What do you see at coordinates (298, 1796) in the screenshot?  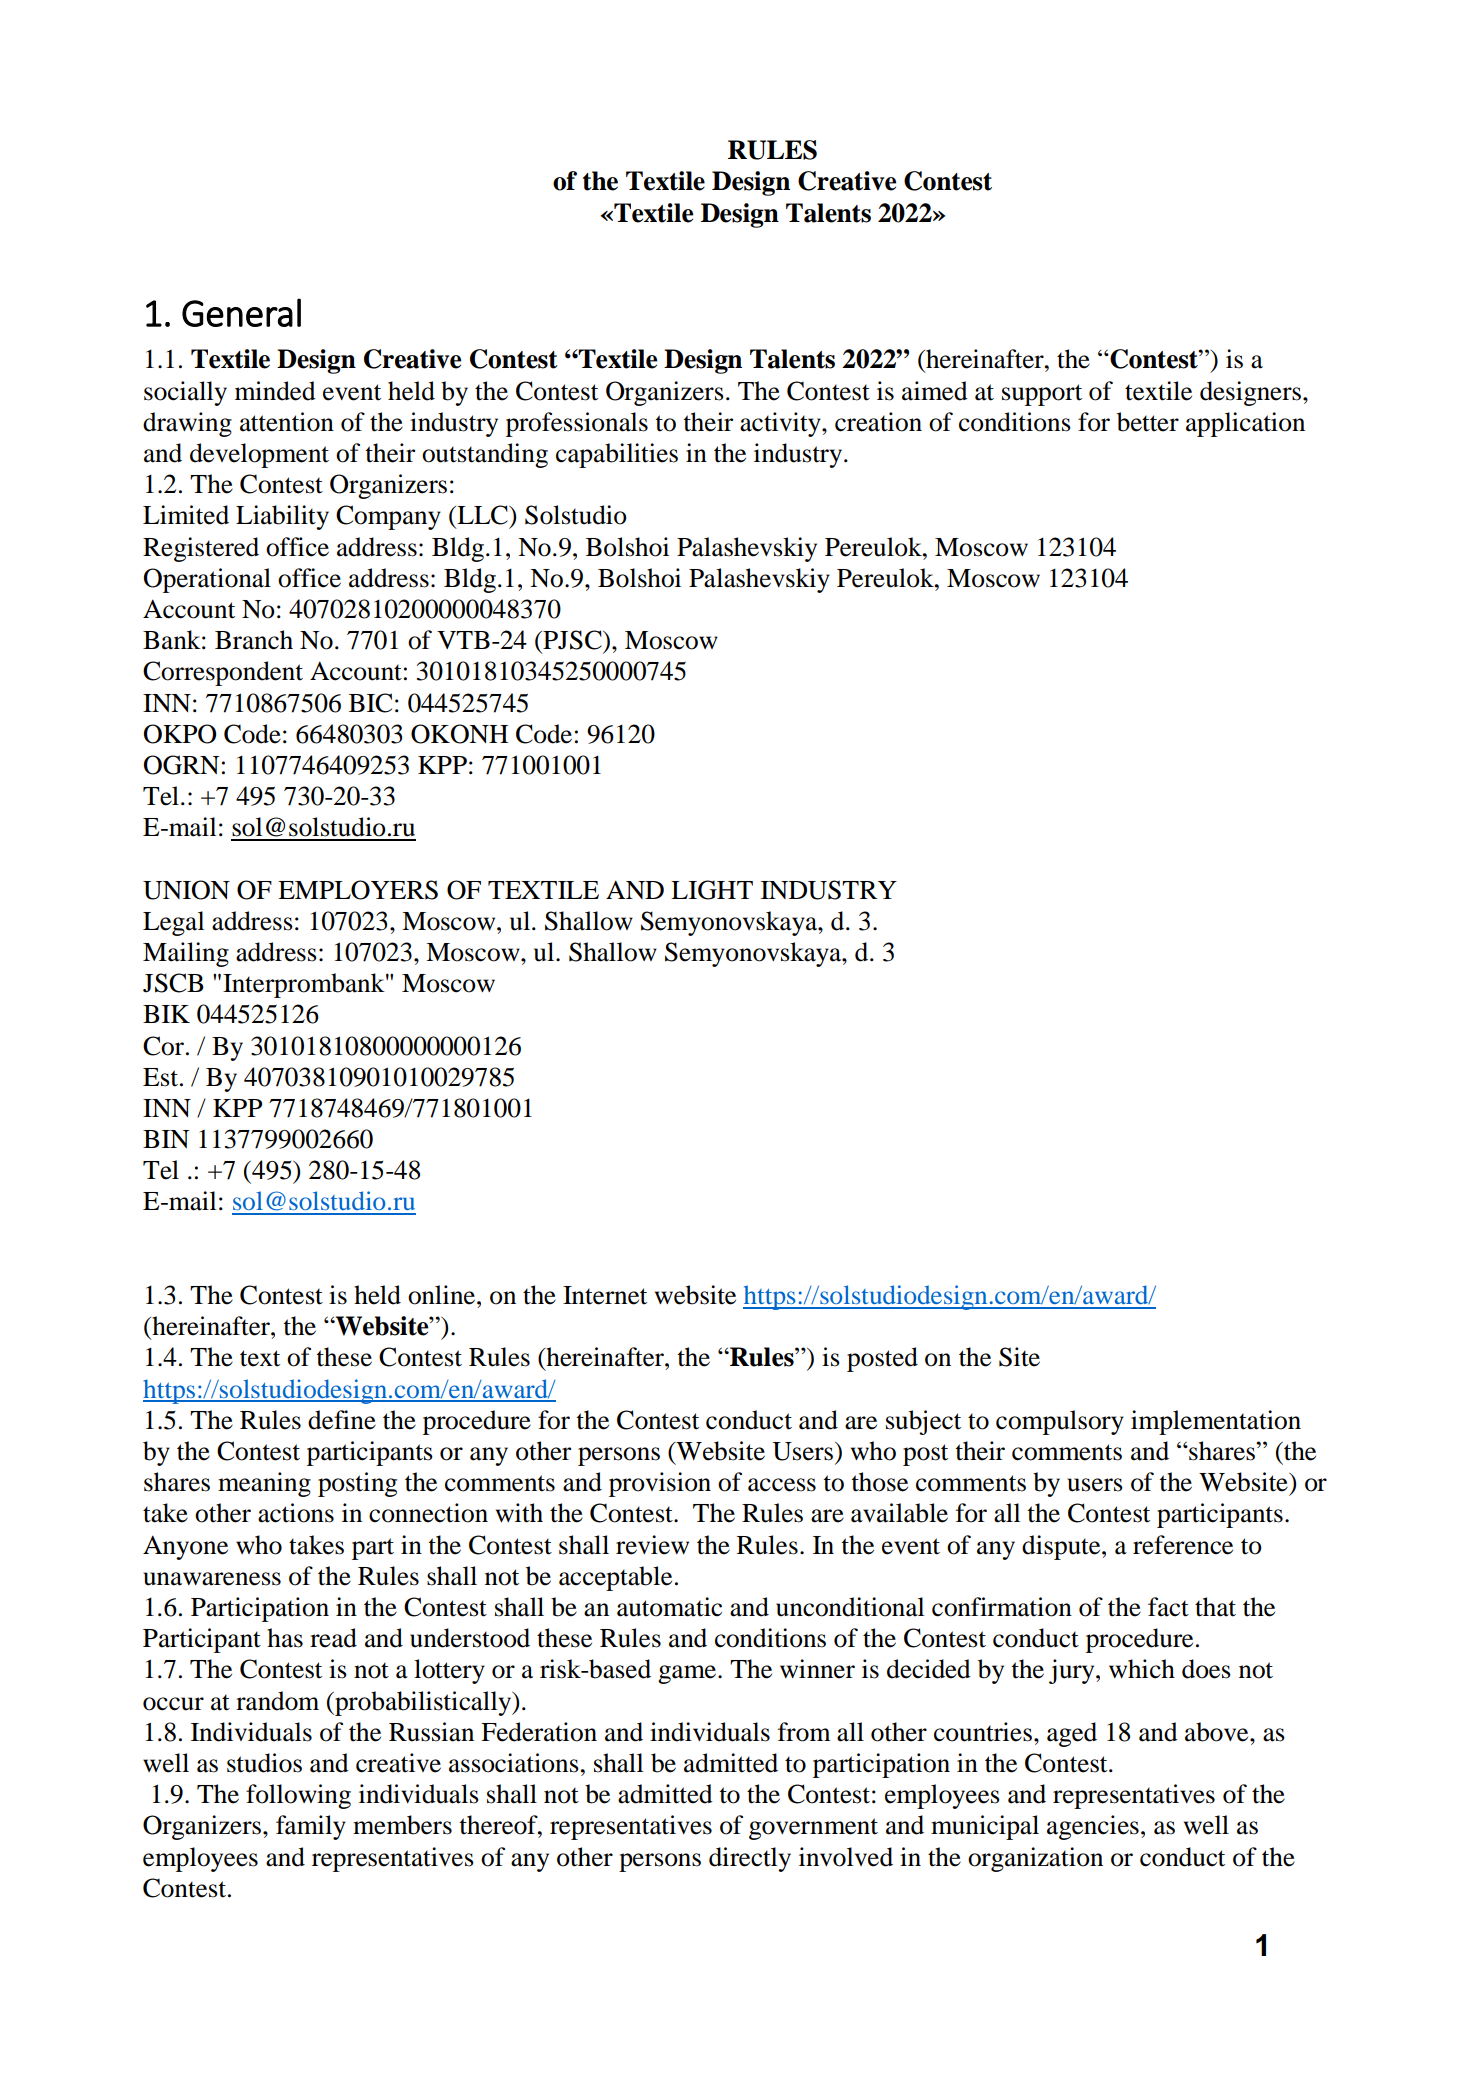 I see `following` at bounding box center [298, 1796].
